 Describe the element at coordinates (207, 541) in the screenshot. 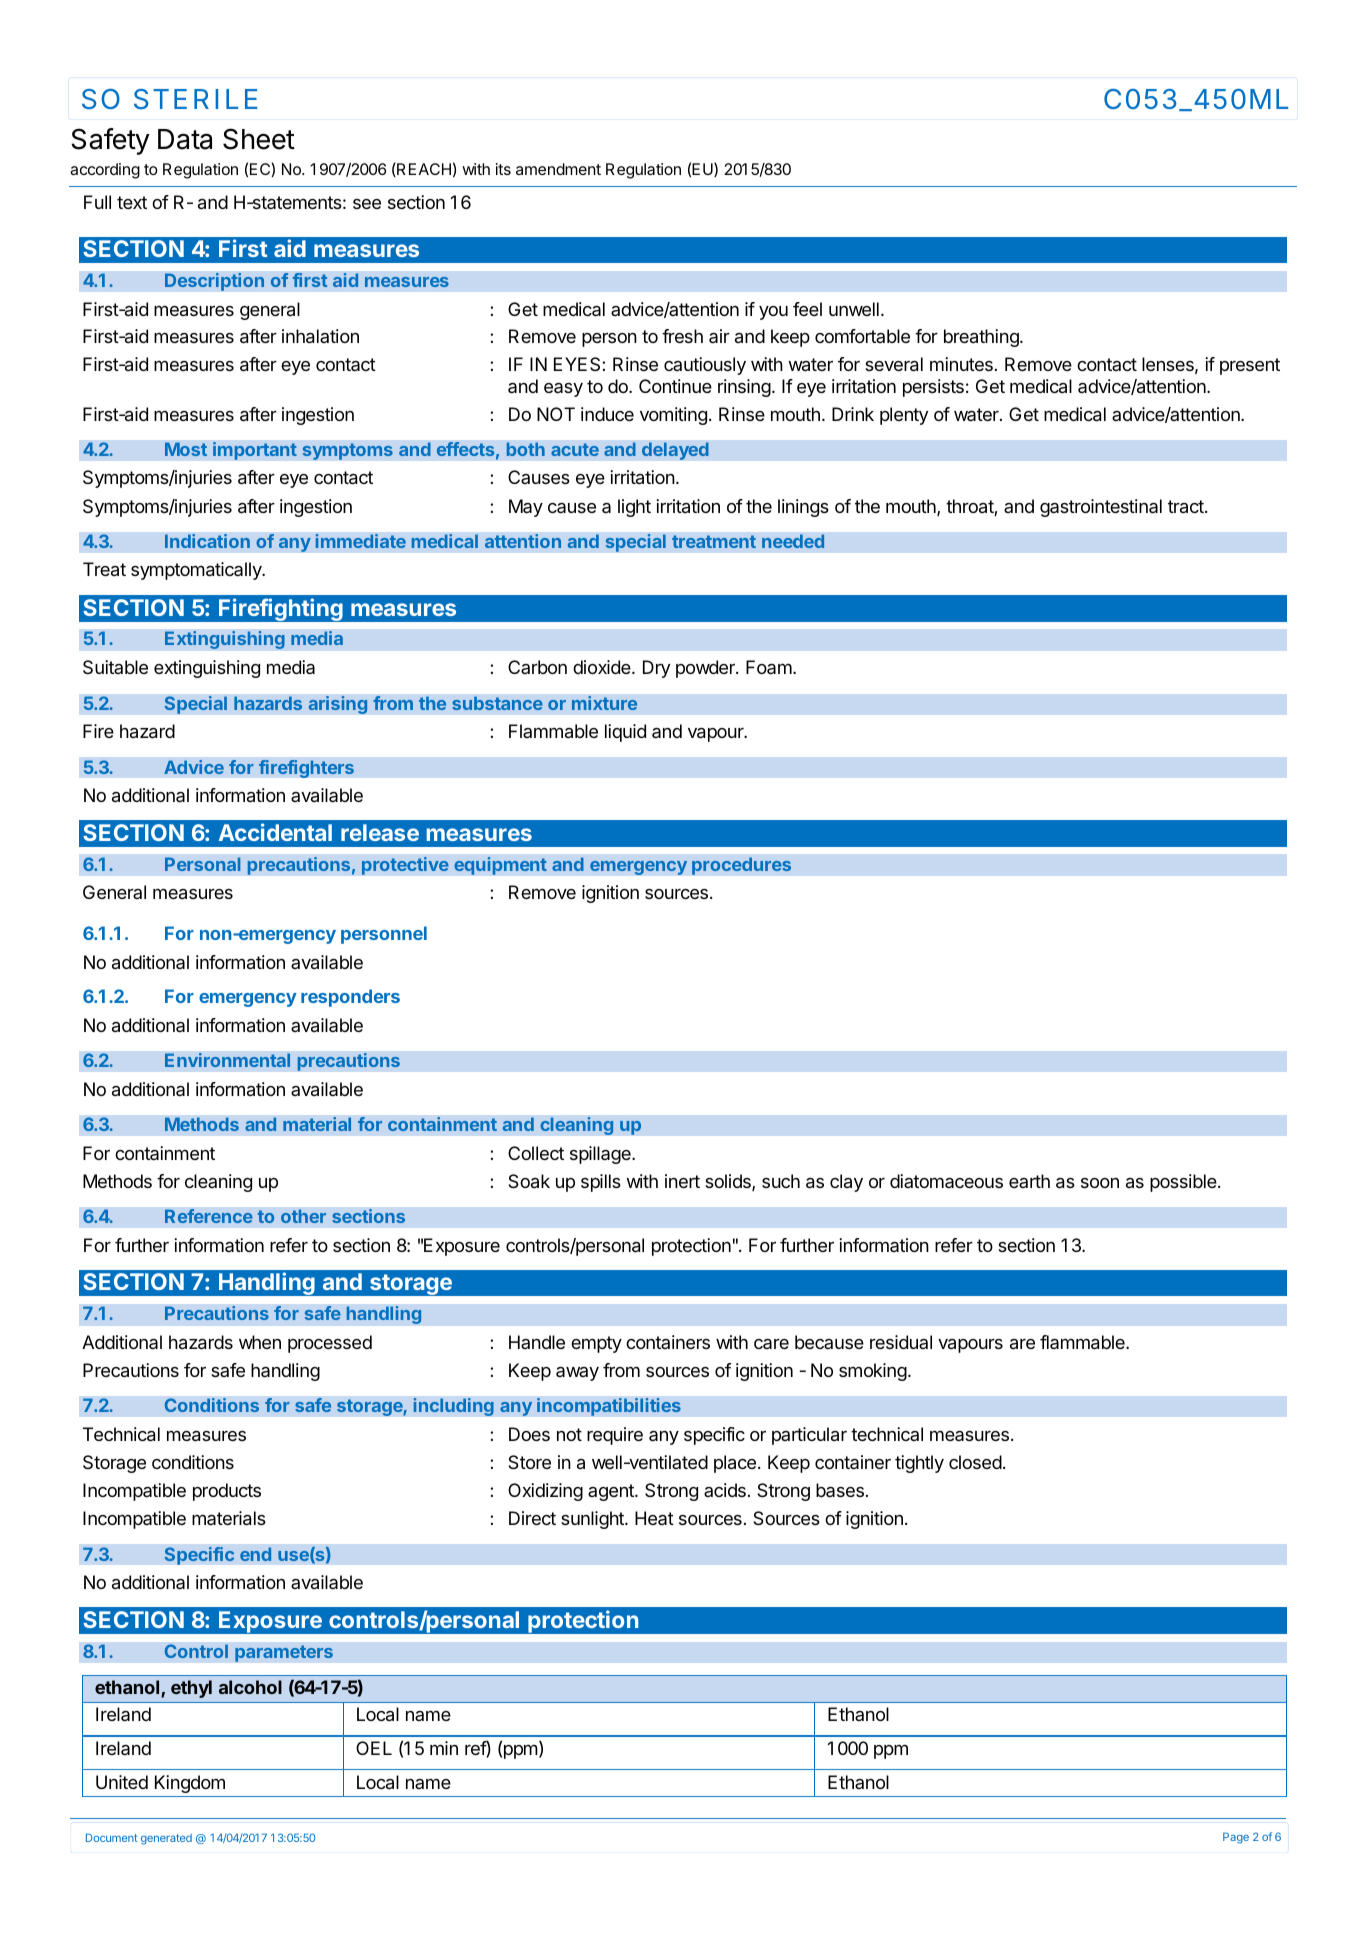

I see `Indication` at that location.
